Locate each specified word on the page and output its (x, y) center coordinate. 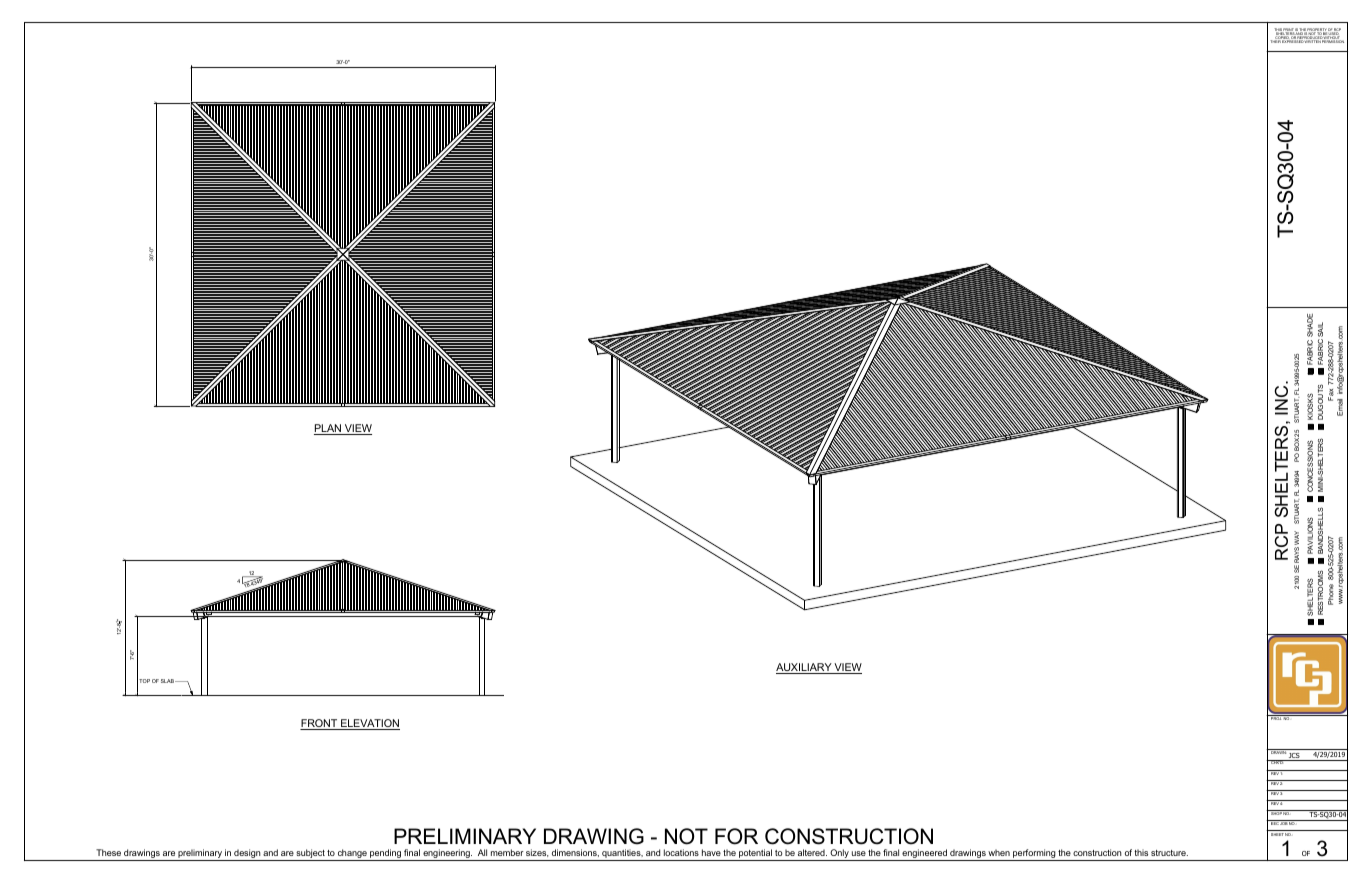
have (711, 852)
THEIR (1275, 41)
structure (1169, 853)
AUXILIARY (805, 668)
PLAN (328, 429)
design (247, 855)
